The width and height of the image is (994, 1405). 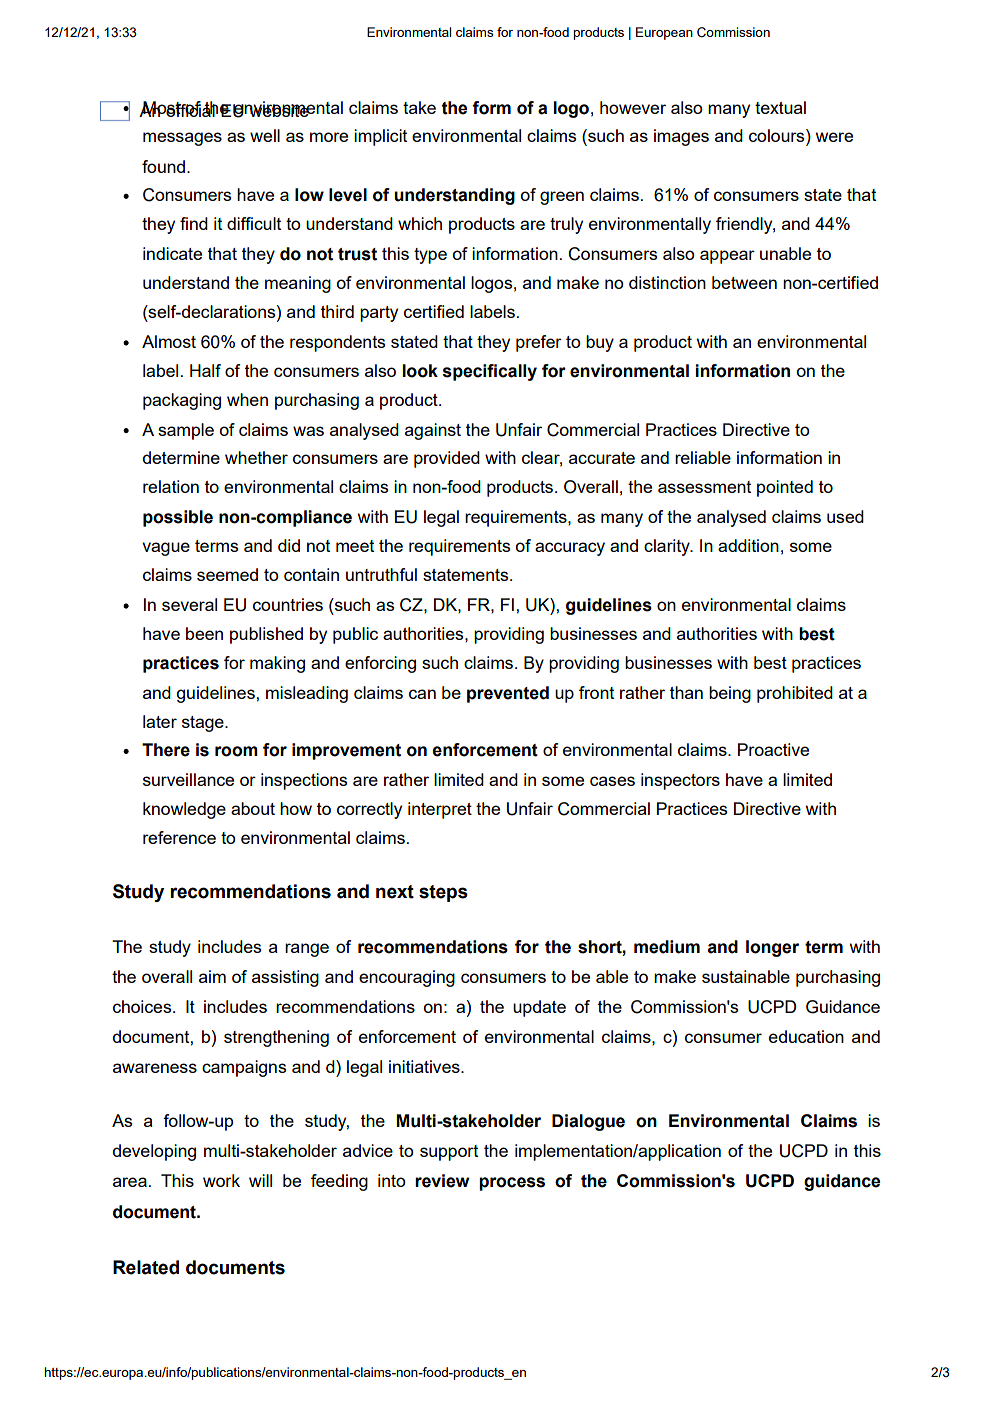 I want to click on prevented, so click(x=508, y=694).
